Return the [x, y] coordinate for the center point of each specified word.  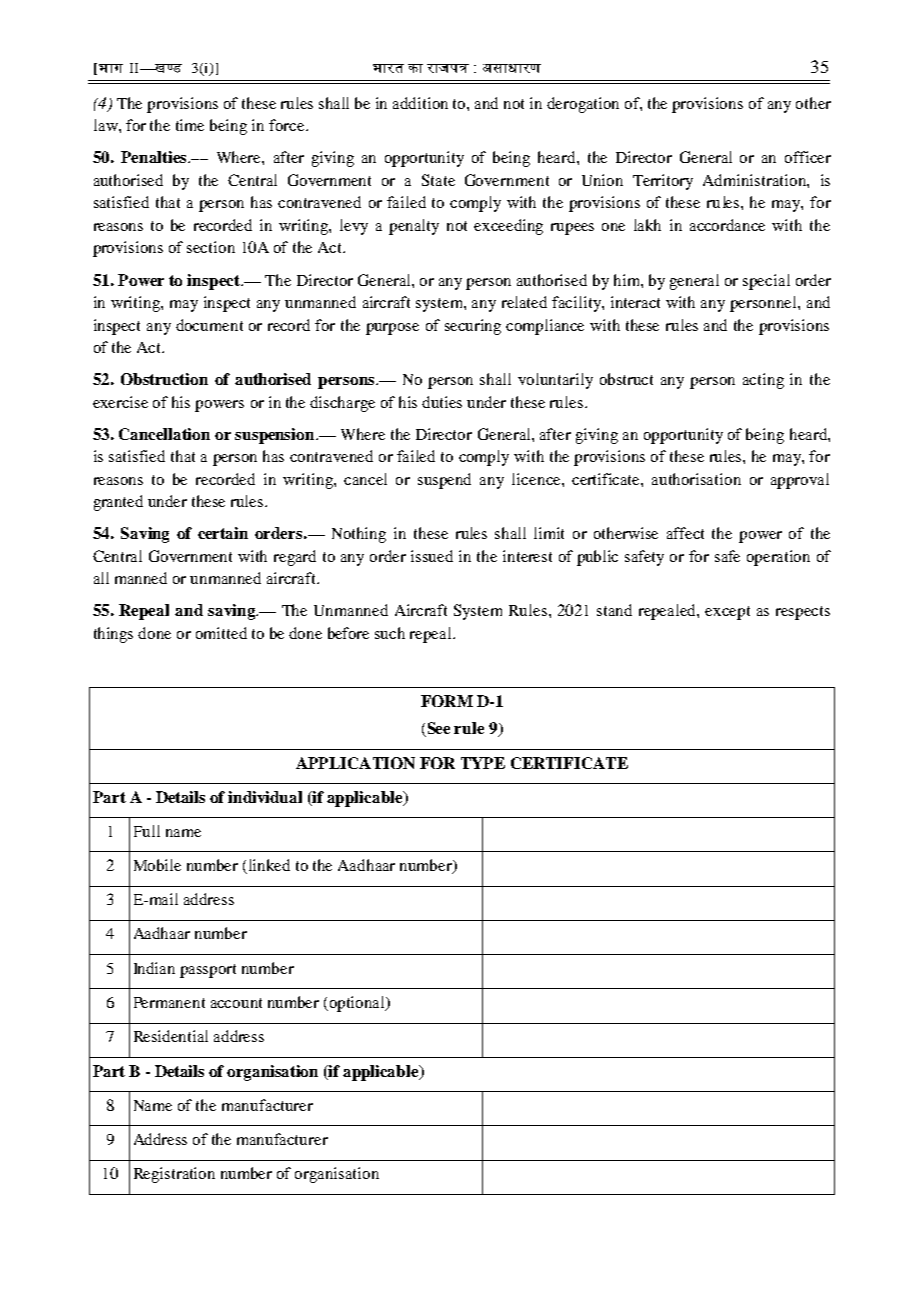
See [437, 729]
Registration [174, 1175]
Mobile [157, 865]
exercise [120, 402]
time [190, 125]
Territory [663, 182]
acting [763, 381]
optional [359, 1004]
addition [420, 103]
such [390, 633]
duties [442, 402]
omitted [221, 633]
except [727, 613]
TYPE [483, 763]
